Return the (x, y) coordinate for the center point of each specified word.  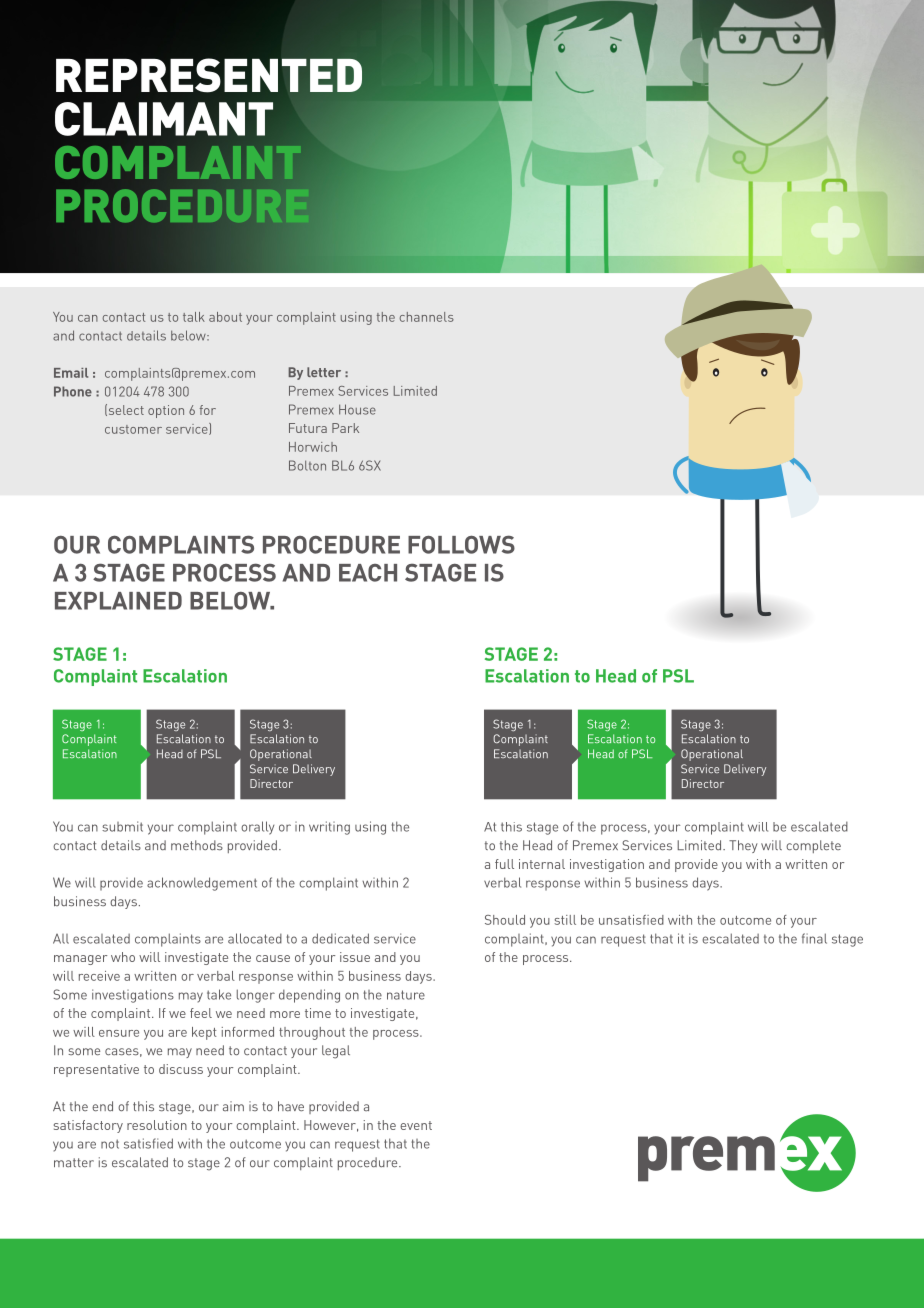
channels (426, 317)
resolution (157, 1125)
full (504, 864)
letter (324, 372)
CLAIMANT (164, 119)
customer (133, 429)
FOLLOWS (461, 544)
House (357, 409)
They (743, 846)
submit (122, 826)
